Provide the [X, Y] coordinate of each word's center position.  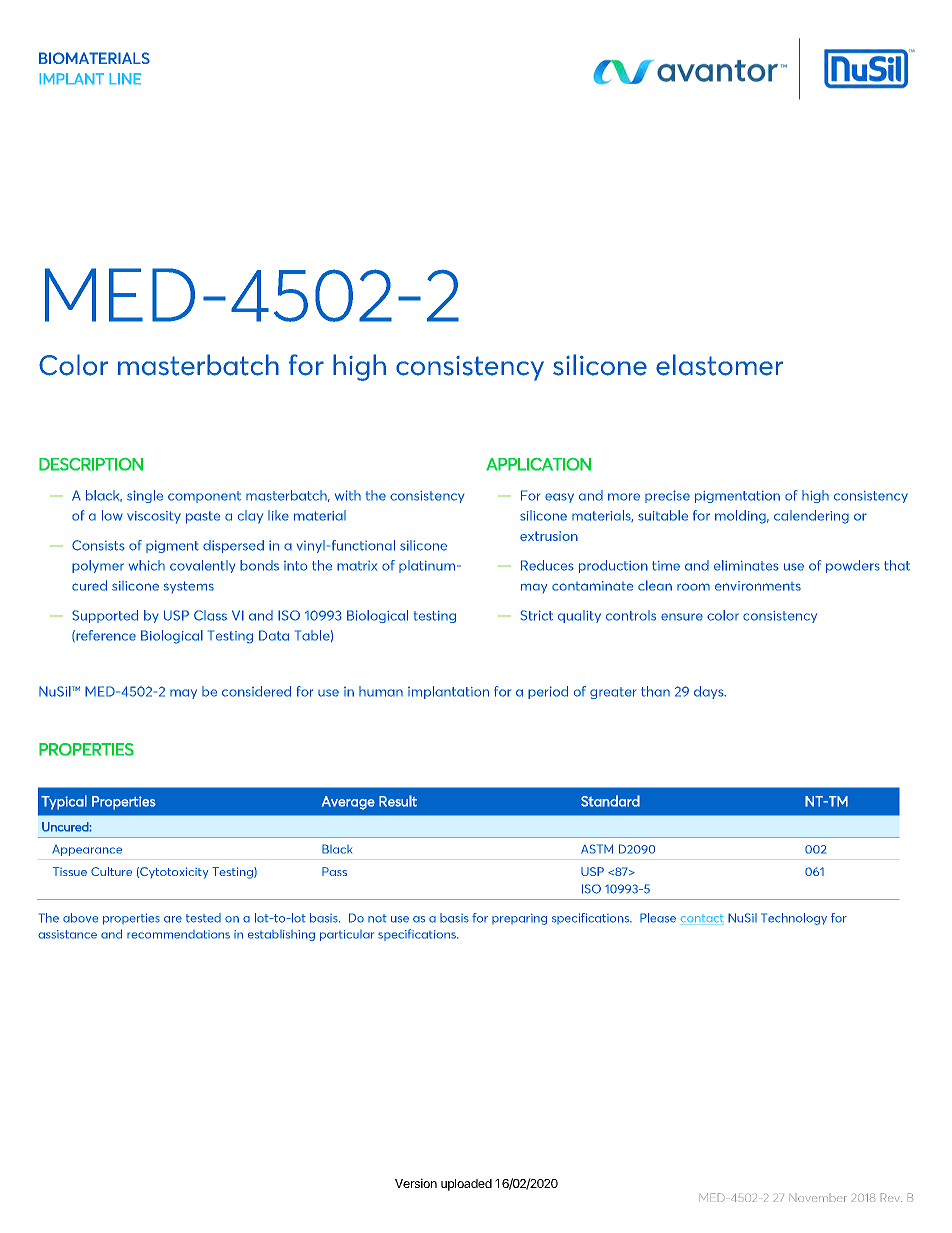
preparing [519, 919]
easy [559, 498]
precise [667, 496]
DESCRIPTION [91, 464]
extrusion [549, 536]
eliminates [746, 565]
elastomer [719, 365]
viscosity [154, 517]
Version [416, 1183]
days [710, 692]
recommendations [178, 934]
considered [256, 691]
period [548, 692]
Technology [794, 919]
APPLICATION [538, 464]
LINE [125, 78]
